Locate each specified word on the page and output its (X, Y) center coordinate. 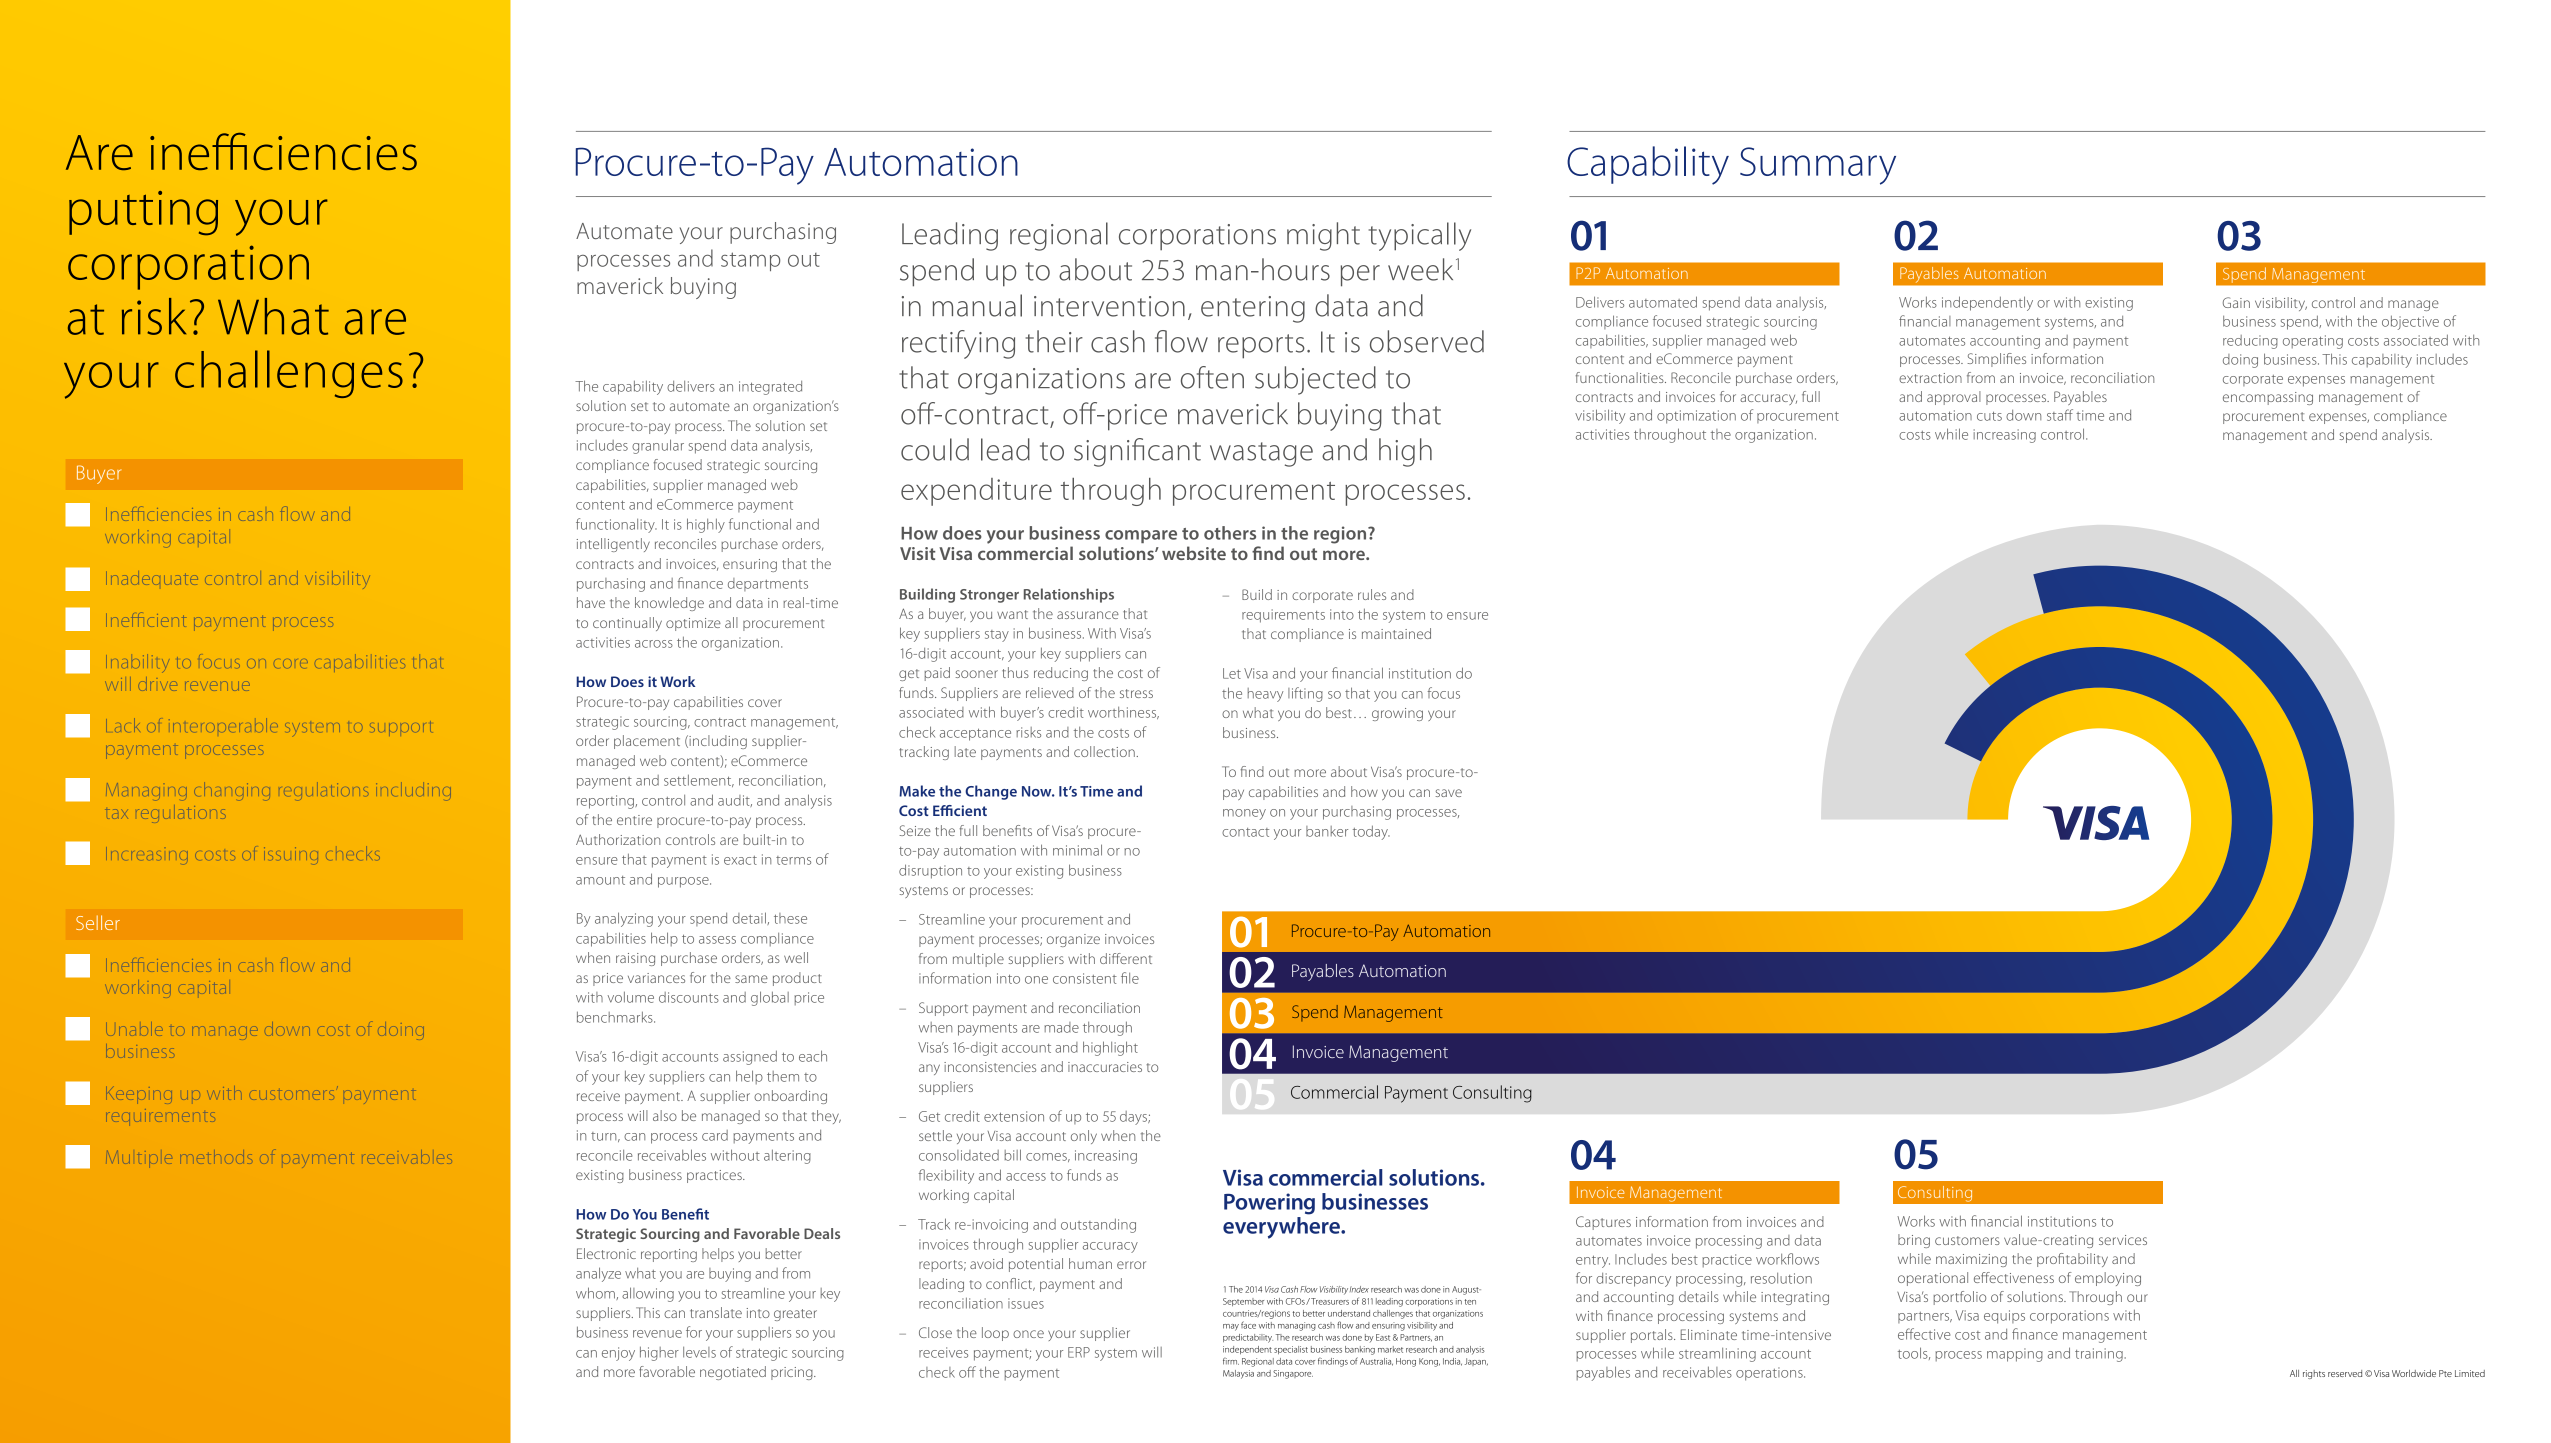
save (1449, 793)
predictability (1248, 1338)
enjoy (618, 1354)
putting (143, 213)
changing (232, 789)
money (1244, 814)
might (1323, 236)
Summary (1818, 166)
